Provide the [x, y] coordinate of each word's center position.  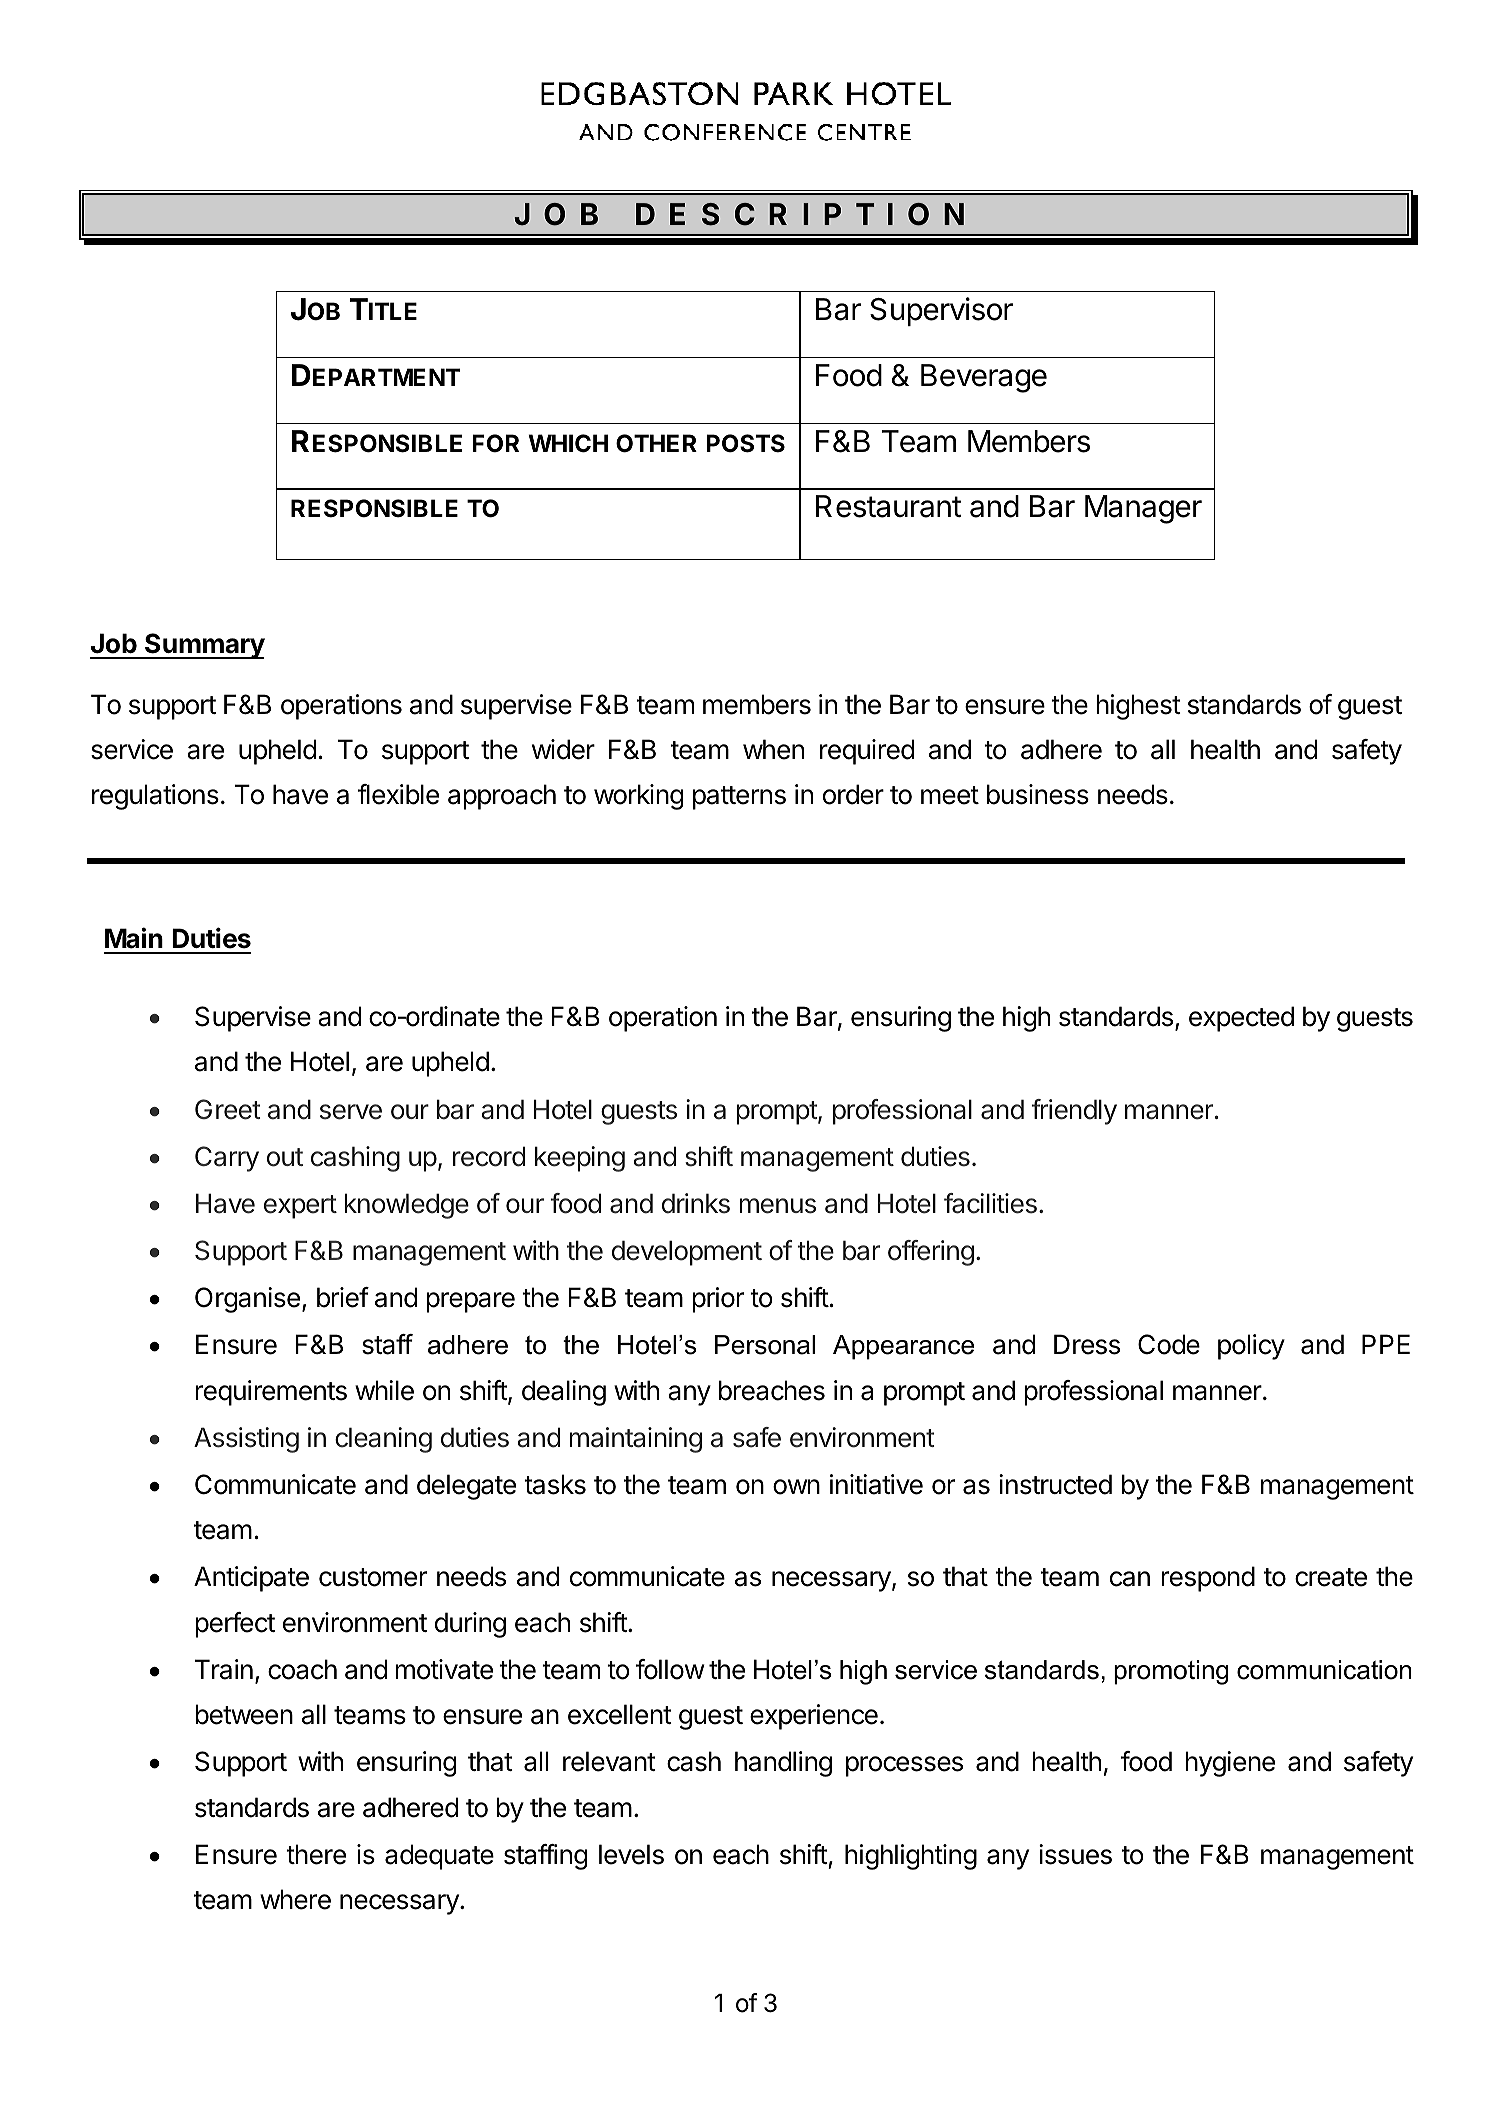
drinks [696, 1203]
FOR [496, 443]
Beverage [984, 378]
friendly [1074, 1112]
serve [351, 1112]
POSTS [746, 443]
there [316, 1854]
